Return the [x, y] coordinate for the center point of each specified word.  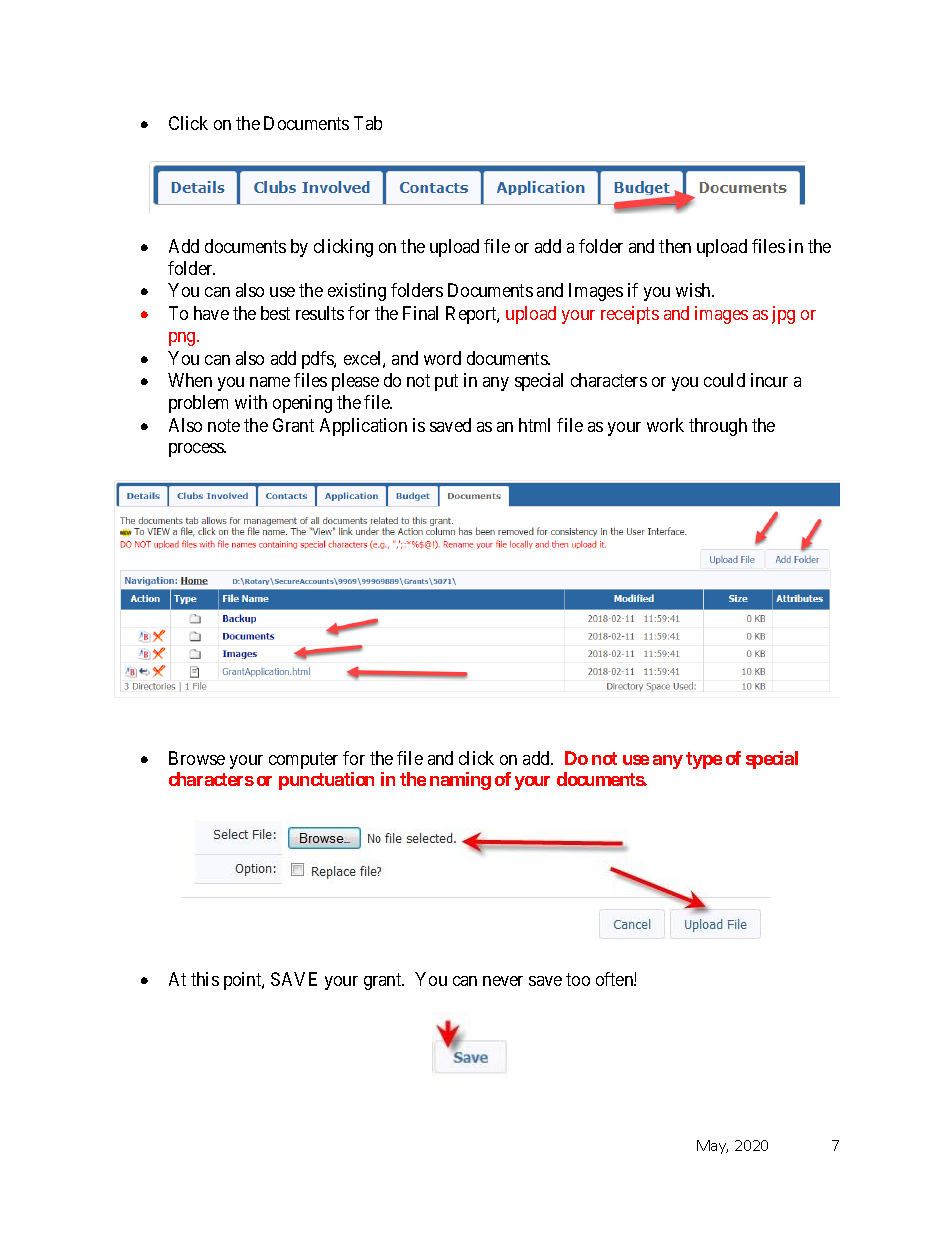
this [205, 979]
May [712, 1147]
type [704, 760]
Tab [368, 123]
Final [420, 313]
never [503, 981]
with [251, 402]
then [675, 246]
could [724, 380]
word [442, 358]
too [578, 979]
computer [303, 760]
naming [460, 781]
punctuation [326, 781]
